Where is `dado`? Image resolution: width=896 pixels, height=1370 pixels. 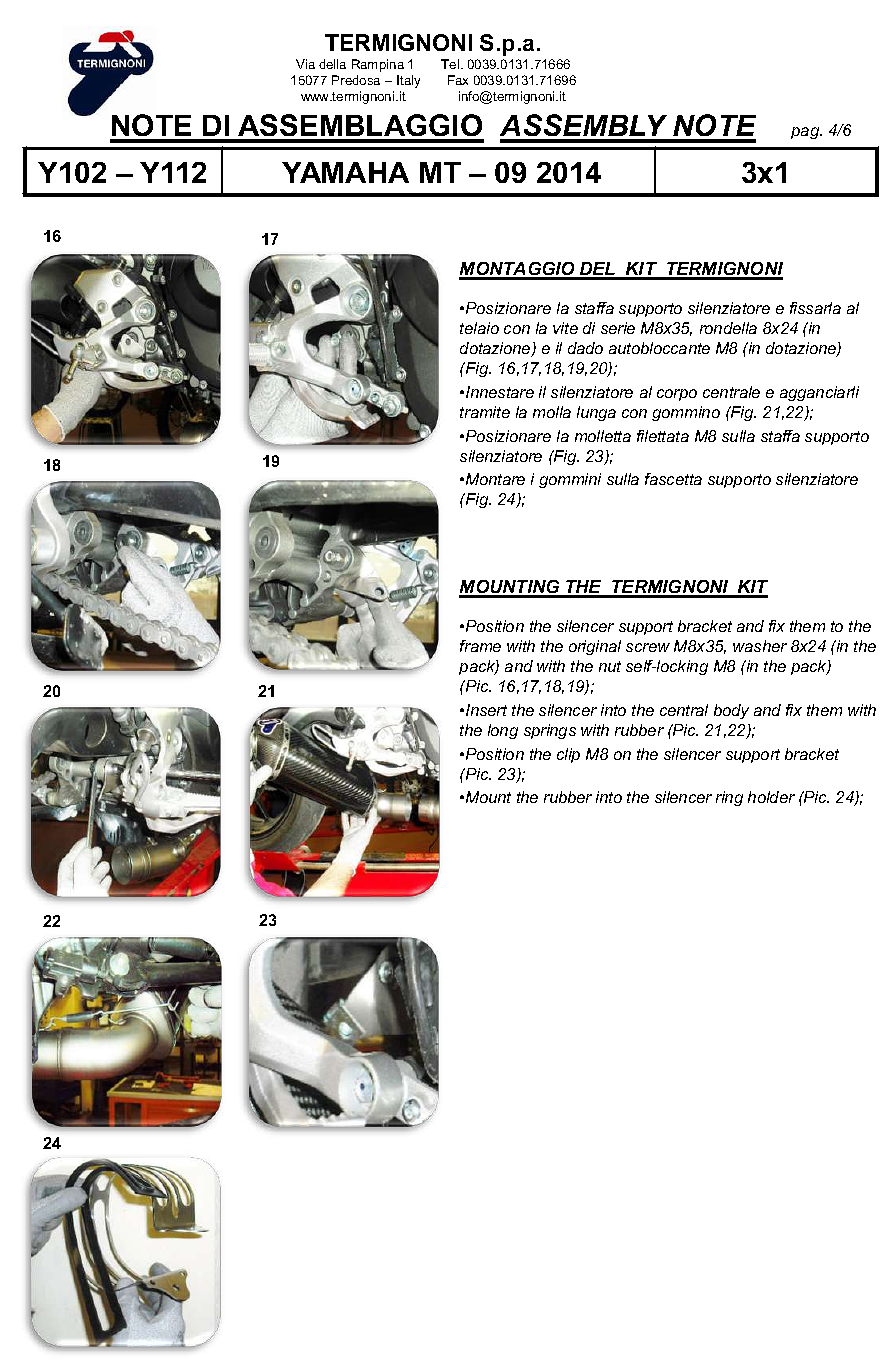
dado is located at coordinates (585, 348).
